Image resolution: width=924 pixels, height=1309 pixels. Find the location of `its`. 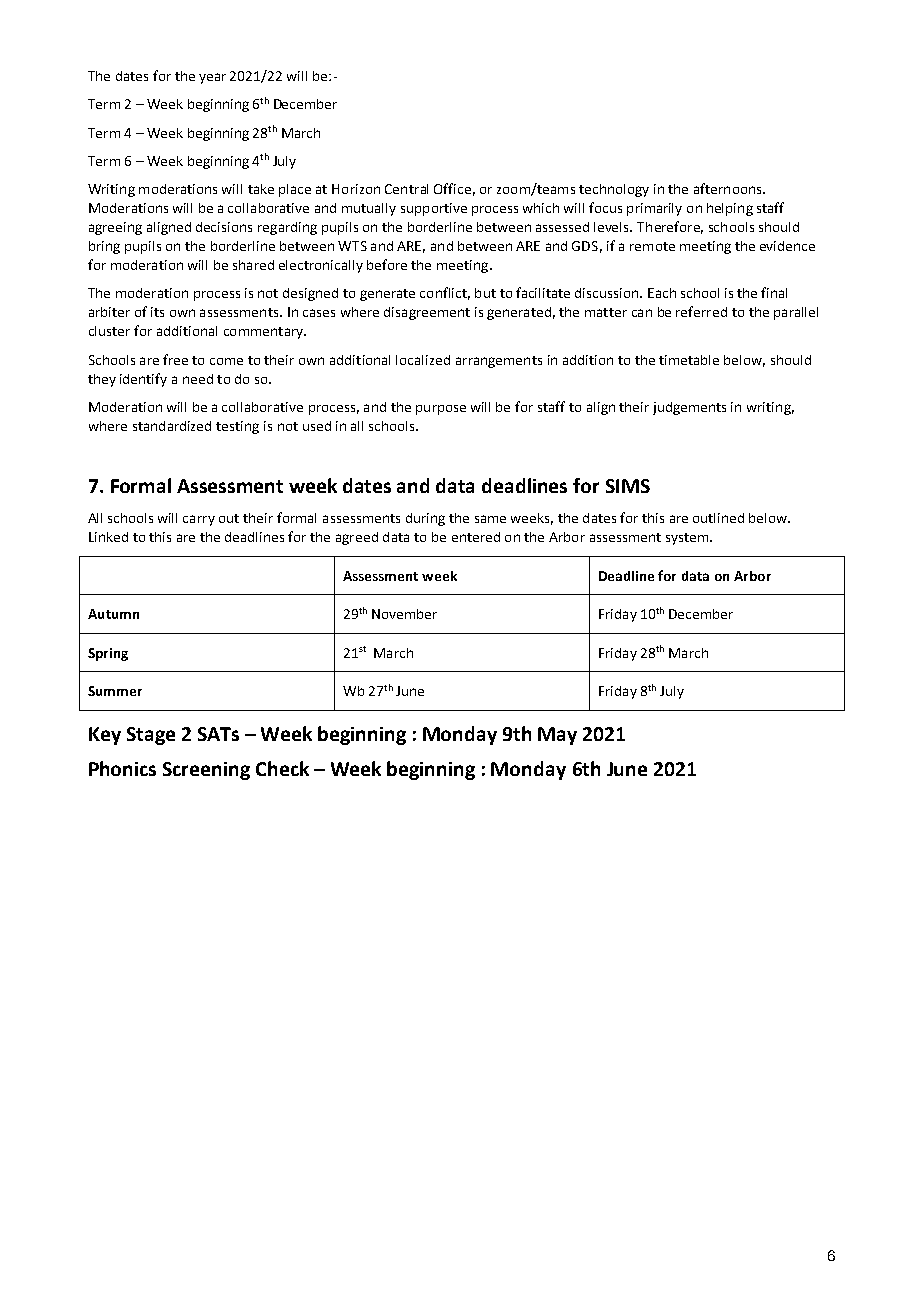

its is located at coordinates (157, 312).
